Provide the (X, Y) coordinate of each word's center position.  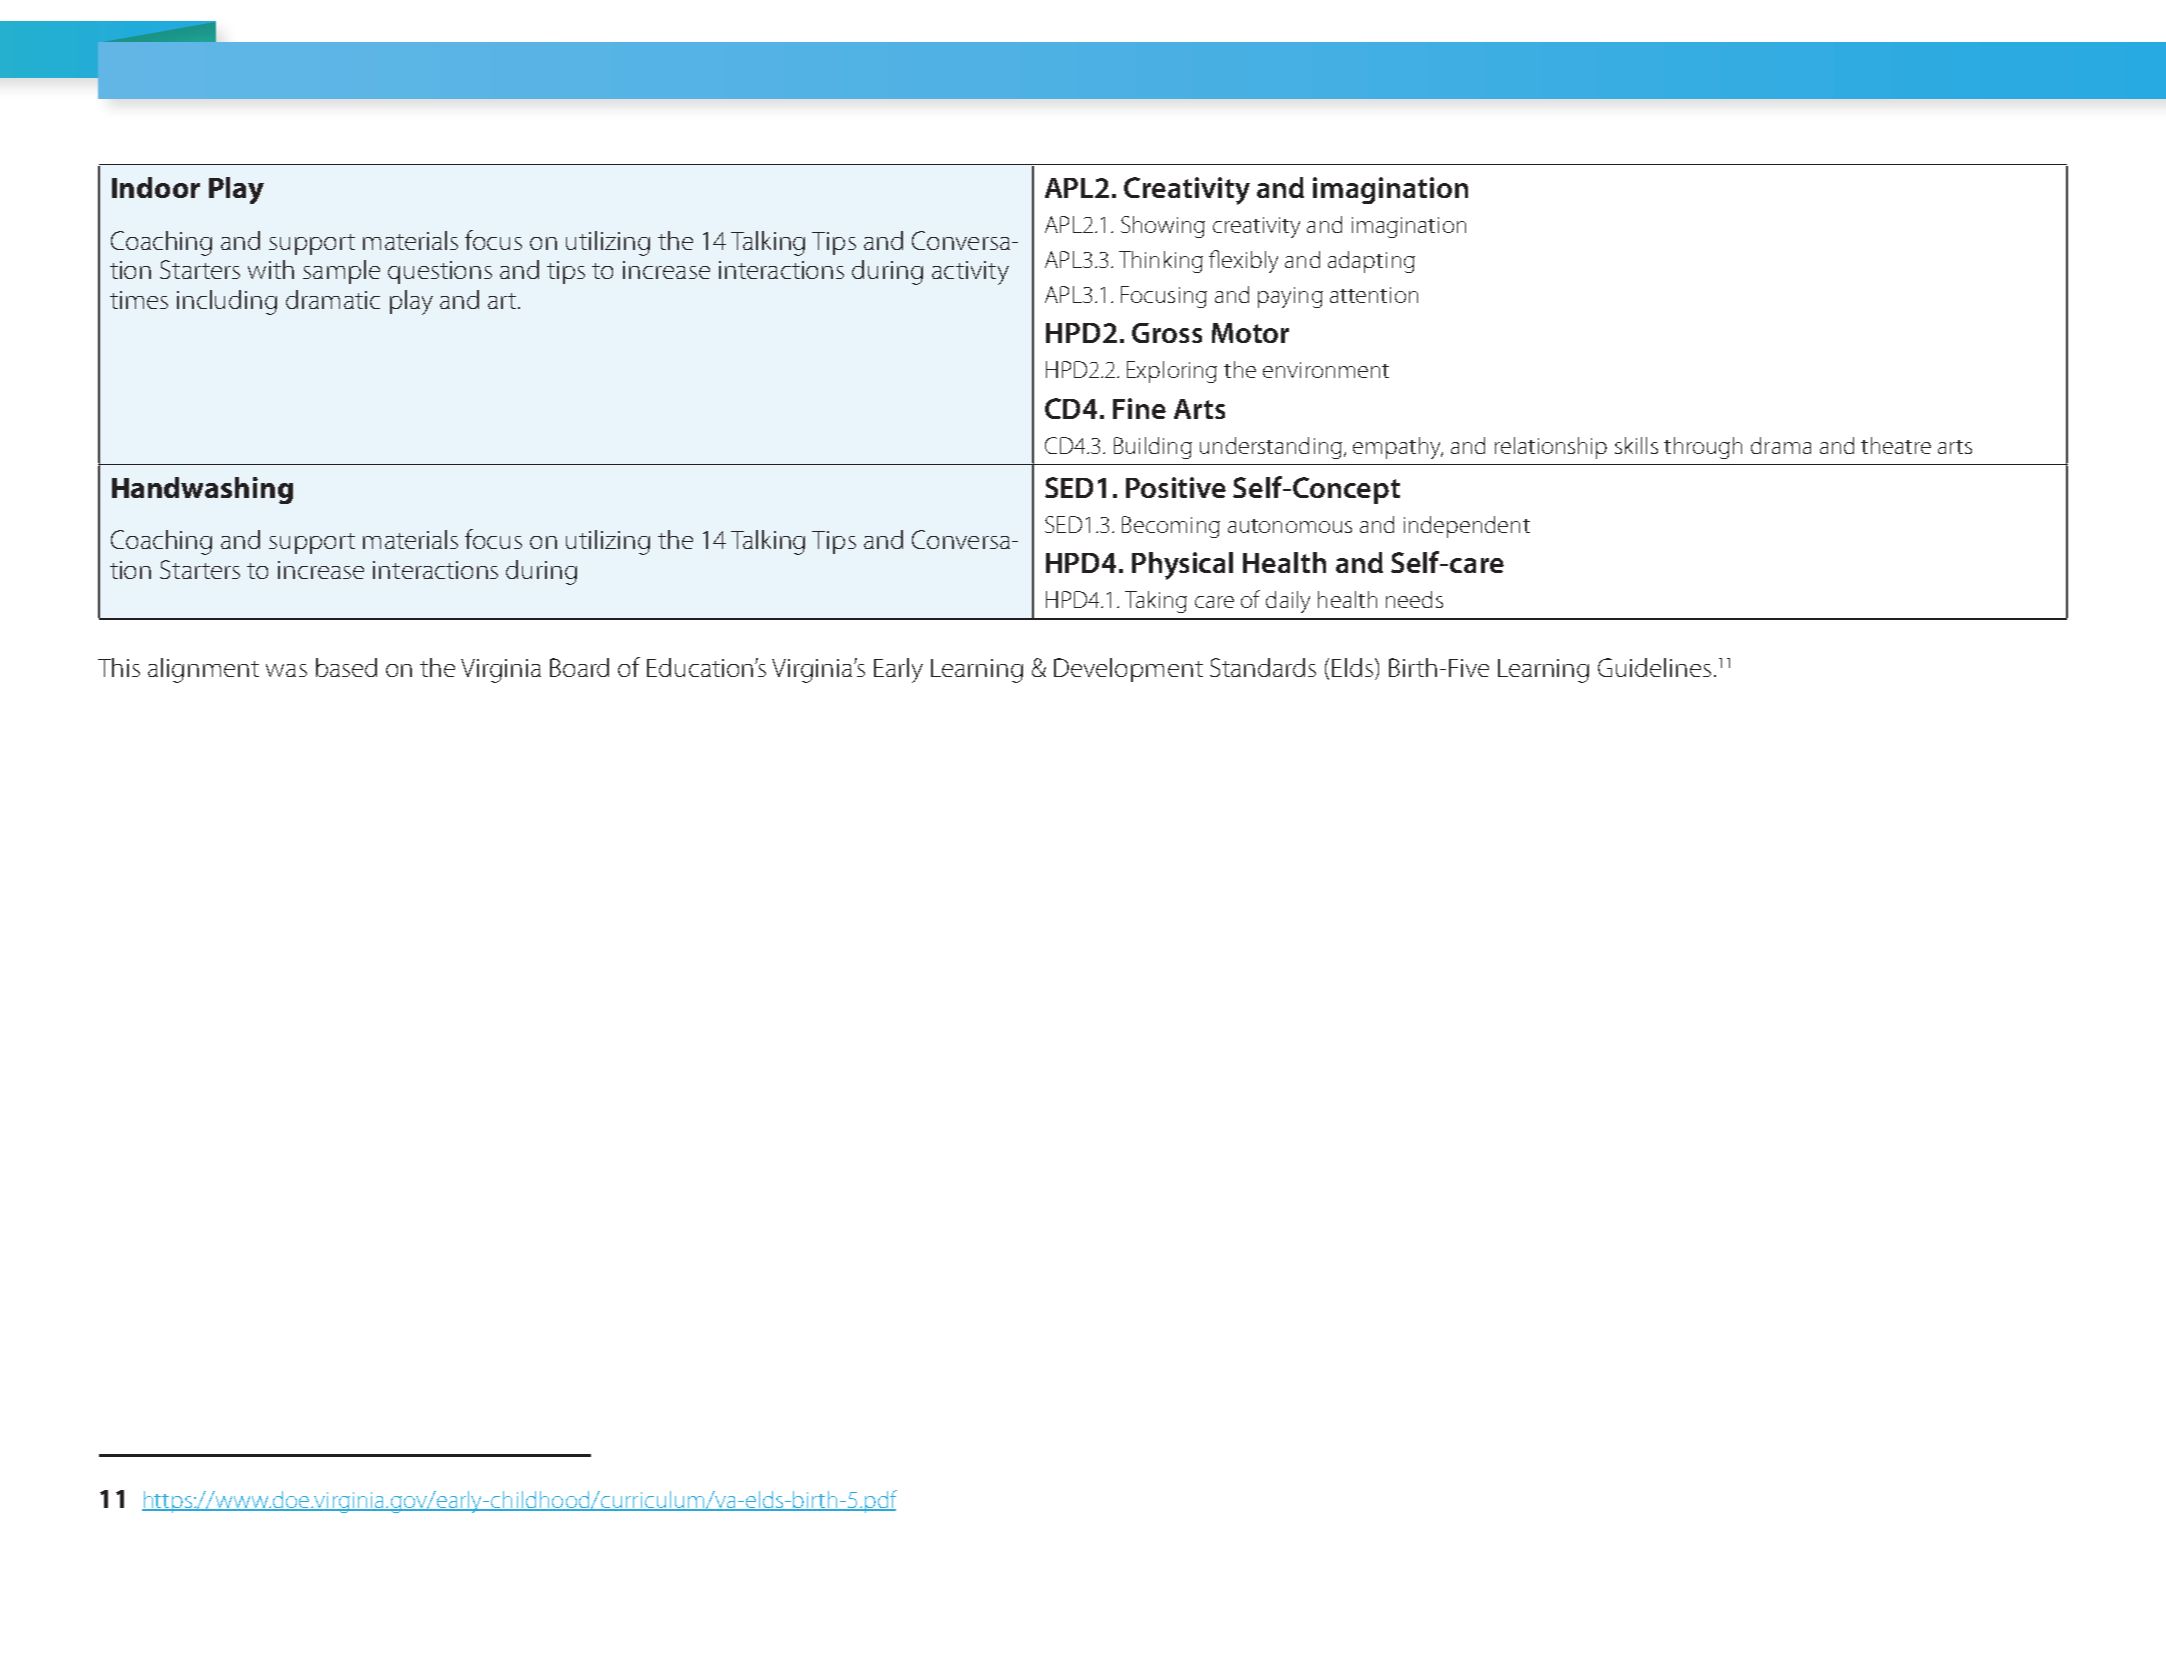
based (346, 667)
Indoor (156, 187)
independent (1467, 527)
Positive (1176, 487)
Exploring (1172, 372)
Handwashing (202, 490)
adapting (1371, 262)
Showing (1163, 227)
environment (1326, 370)
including (227, 302)
